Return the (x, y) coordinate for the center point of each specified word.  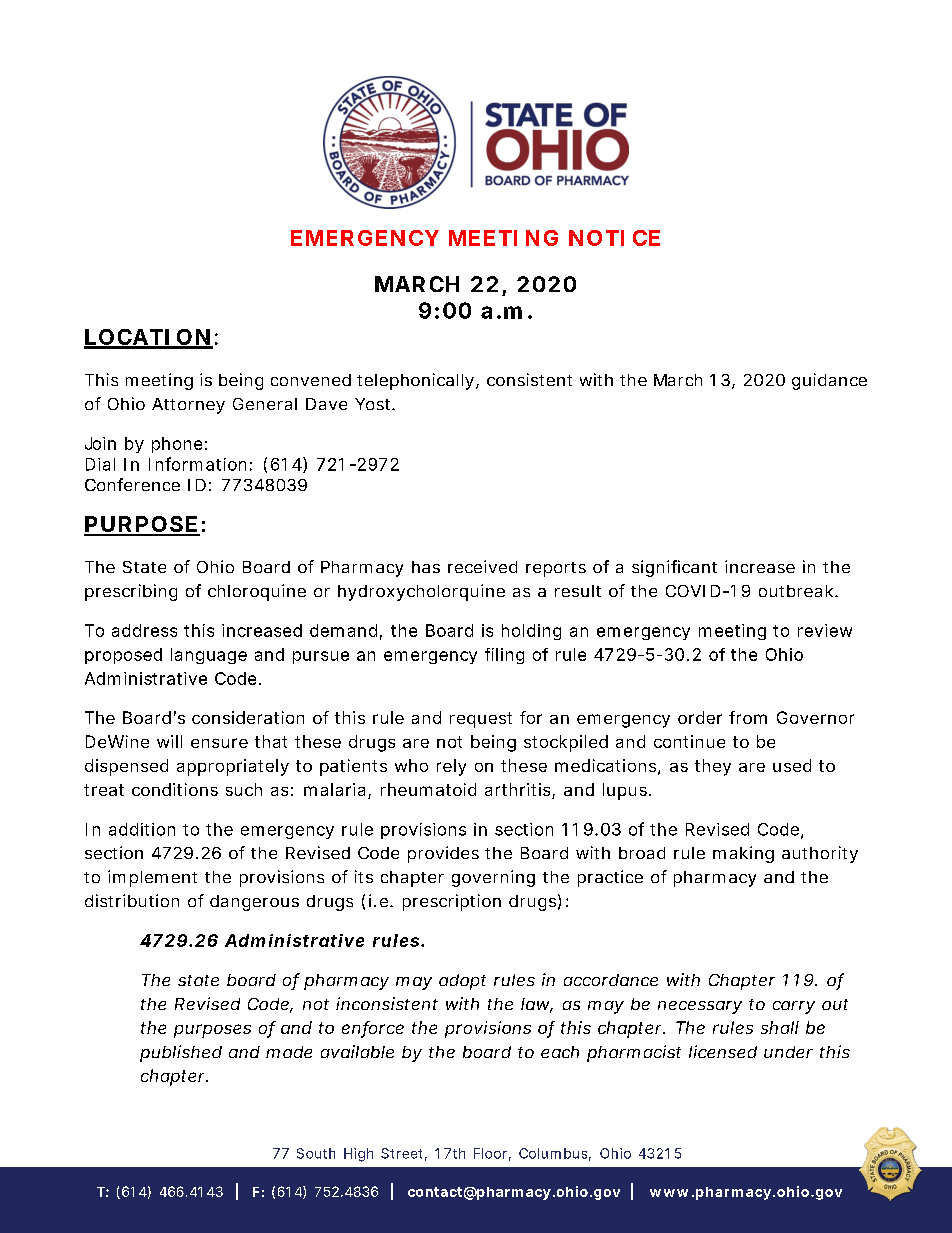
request (481, 720)
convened (311, 380)
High (358, 1155)
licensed (723, 1051)
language (209, 656)
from (748, 717)
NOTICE (614, 238)
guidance (829, 381)
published (181, 1053)
